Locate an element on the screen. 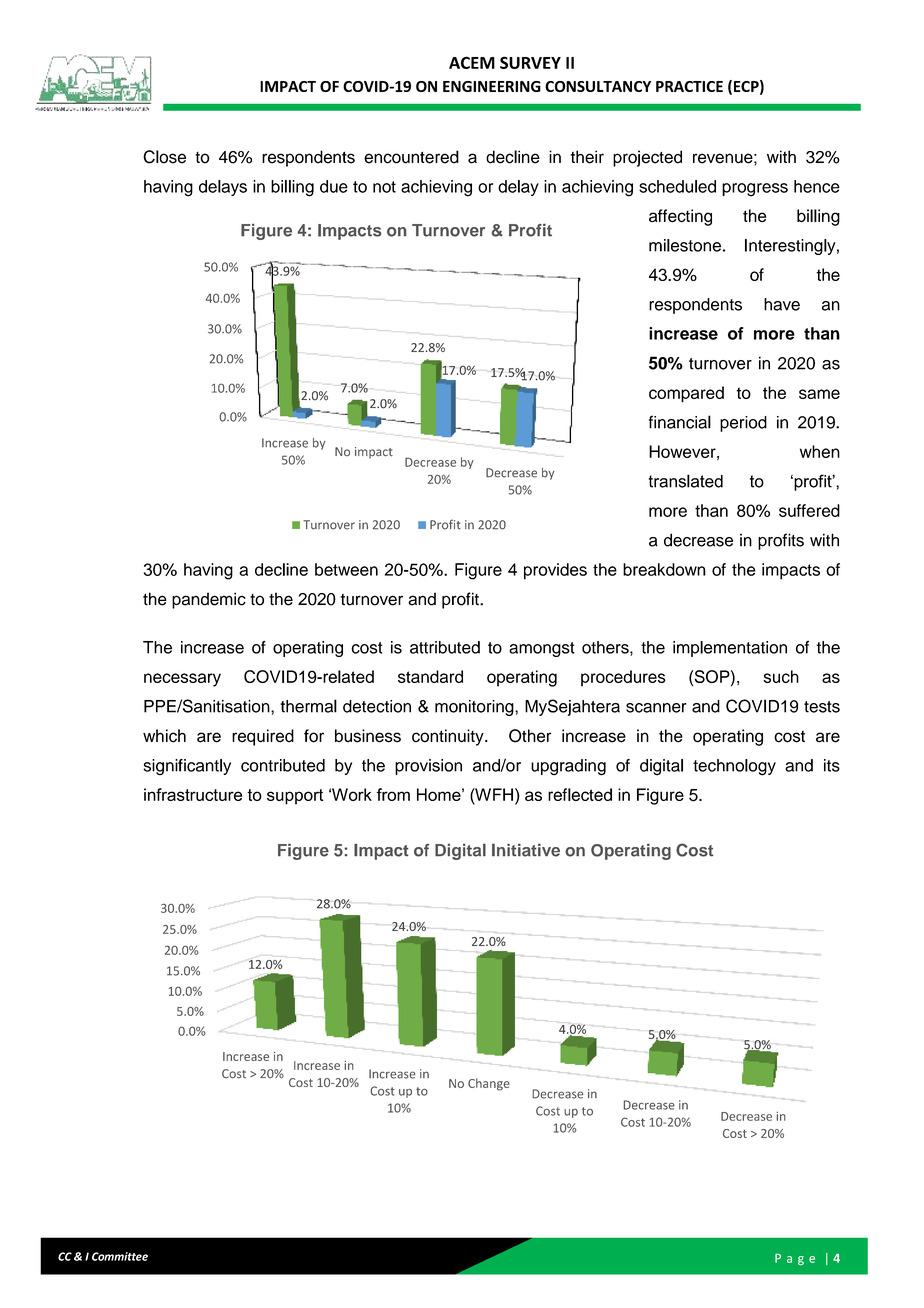  provides is located at coordinates (555, 571).
